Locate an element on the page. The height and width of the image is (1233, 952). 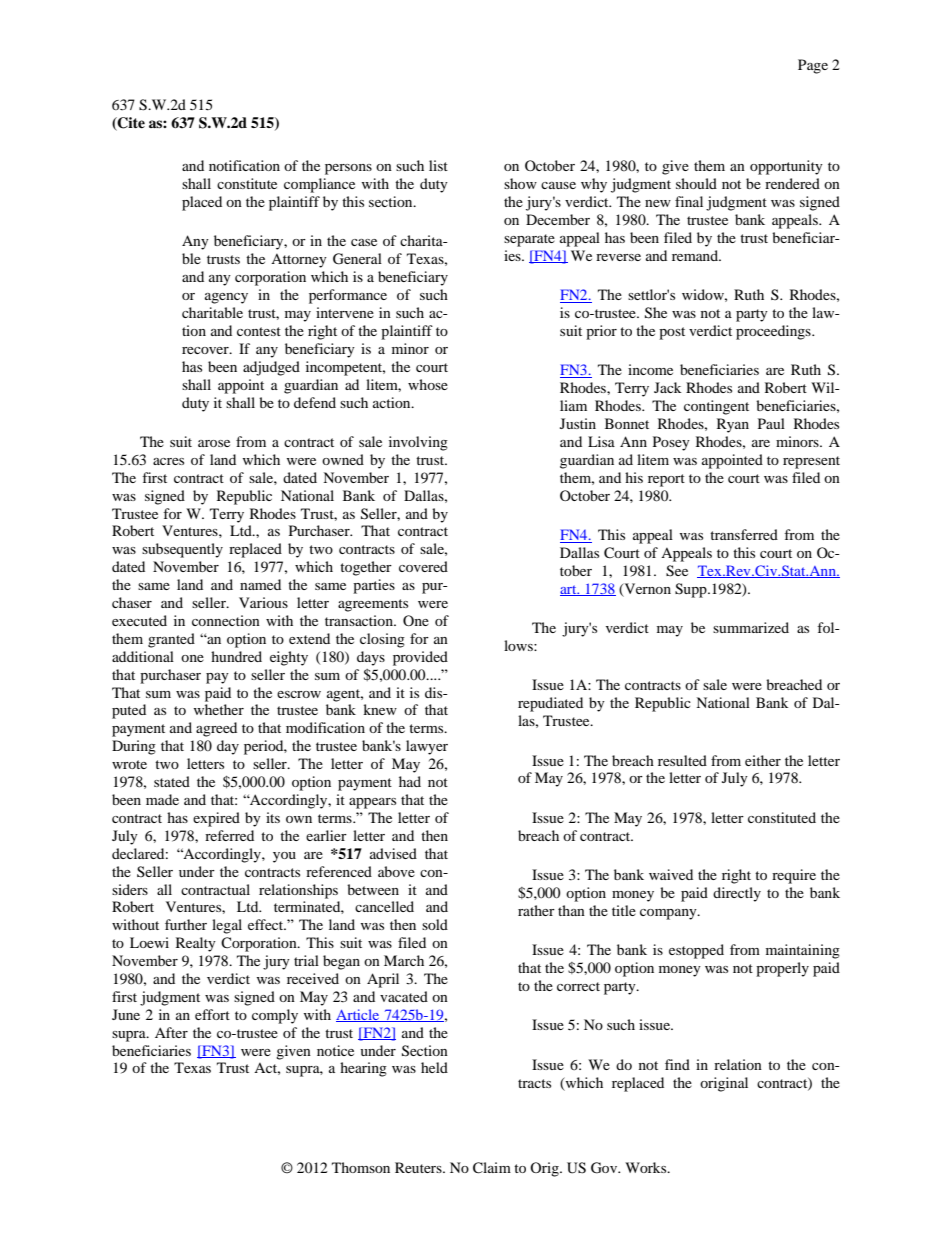
Page is located at coordinates (813, 66).
